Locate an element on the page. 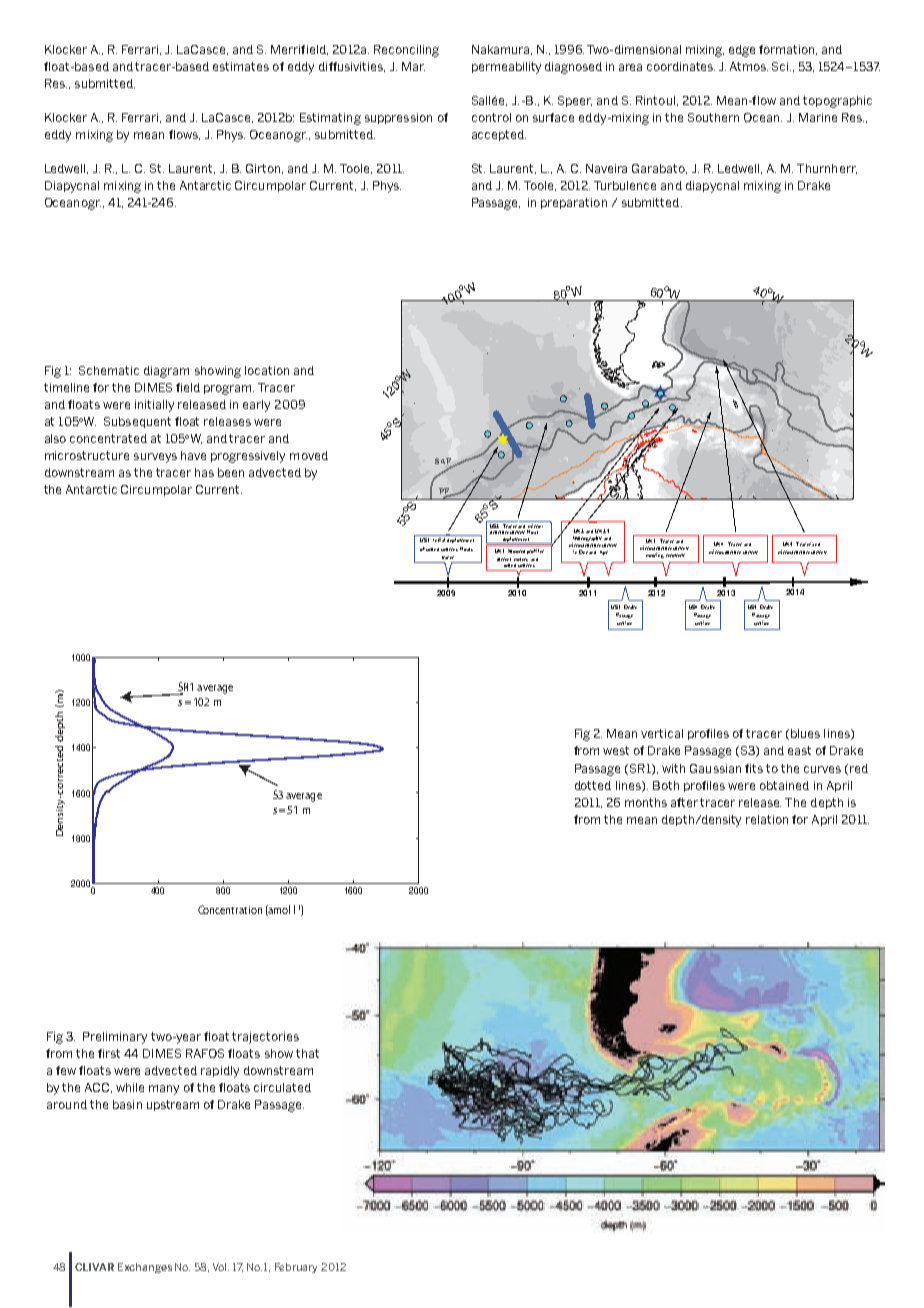  recovery is located at coordinates (675, 555).
